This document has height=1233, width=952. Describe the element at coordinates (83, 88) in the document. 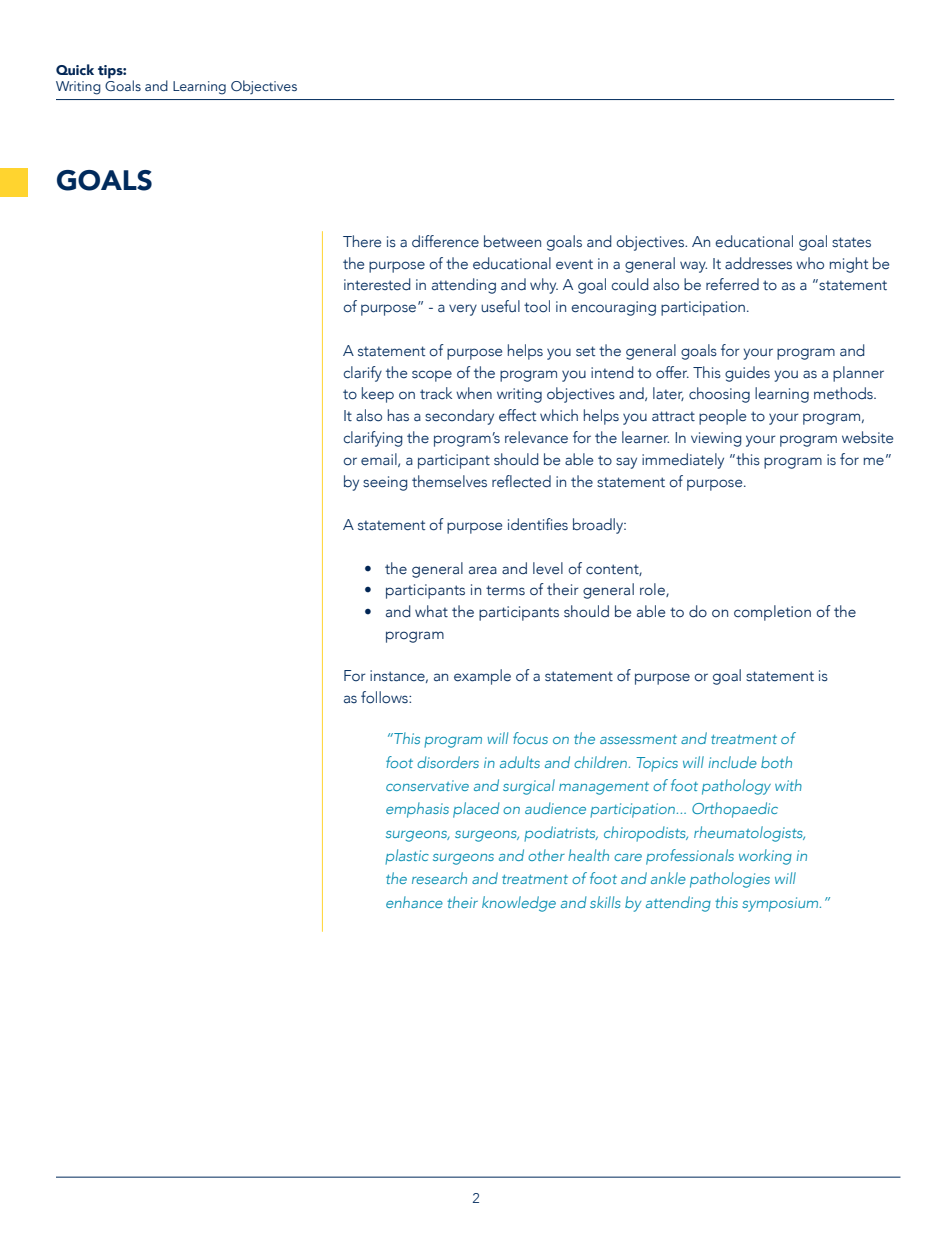

I see `Creating` at that location.
